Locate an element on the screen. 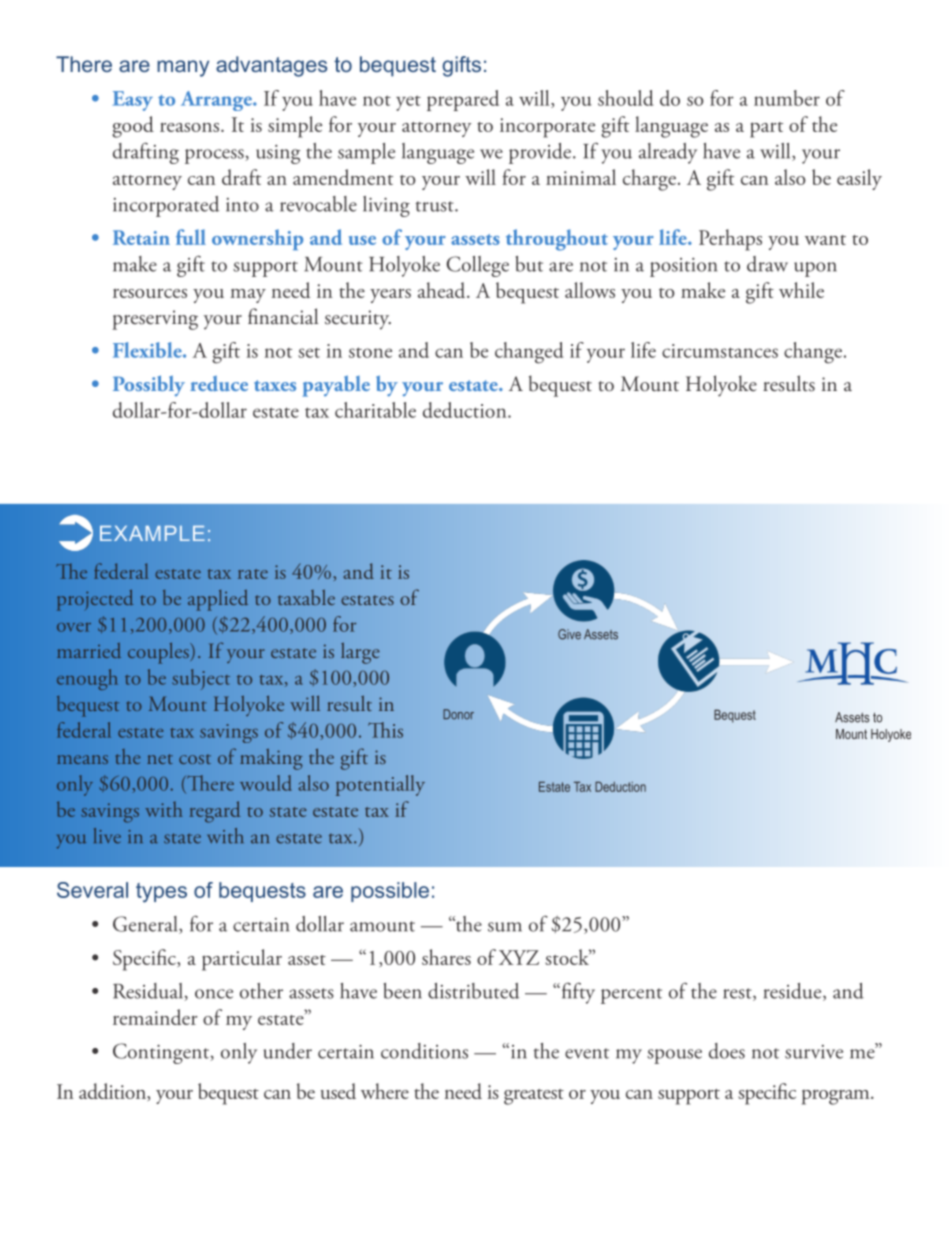  number is located at coordinates (787, 98).
